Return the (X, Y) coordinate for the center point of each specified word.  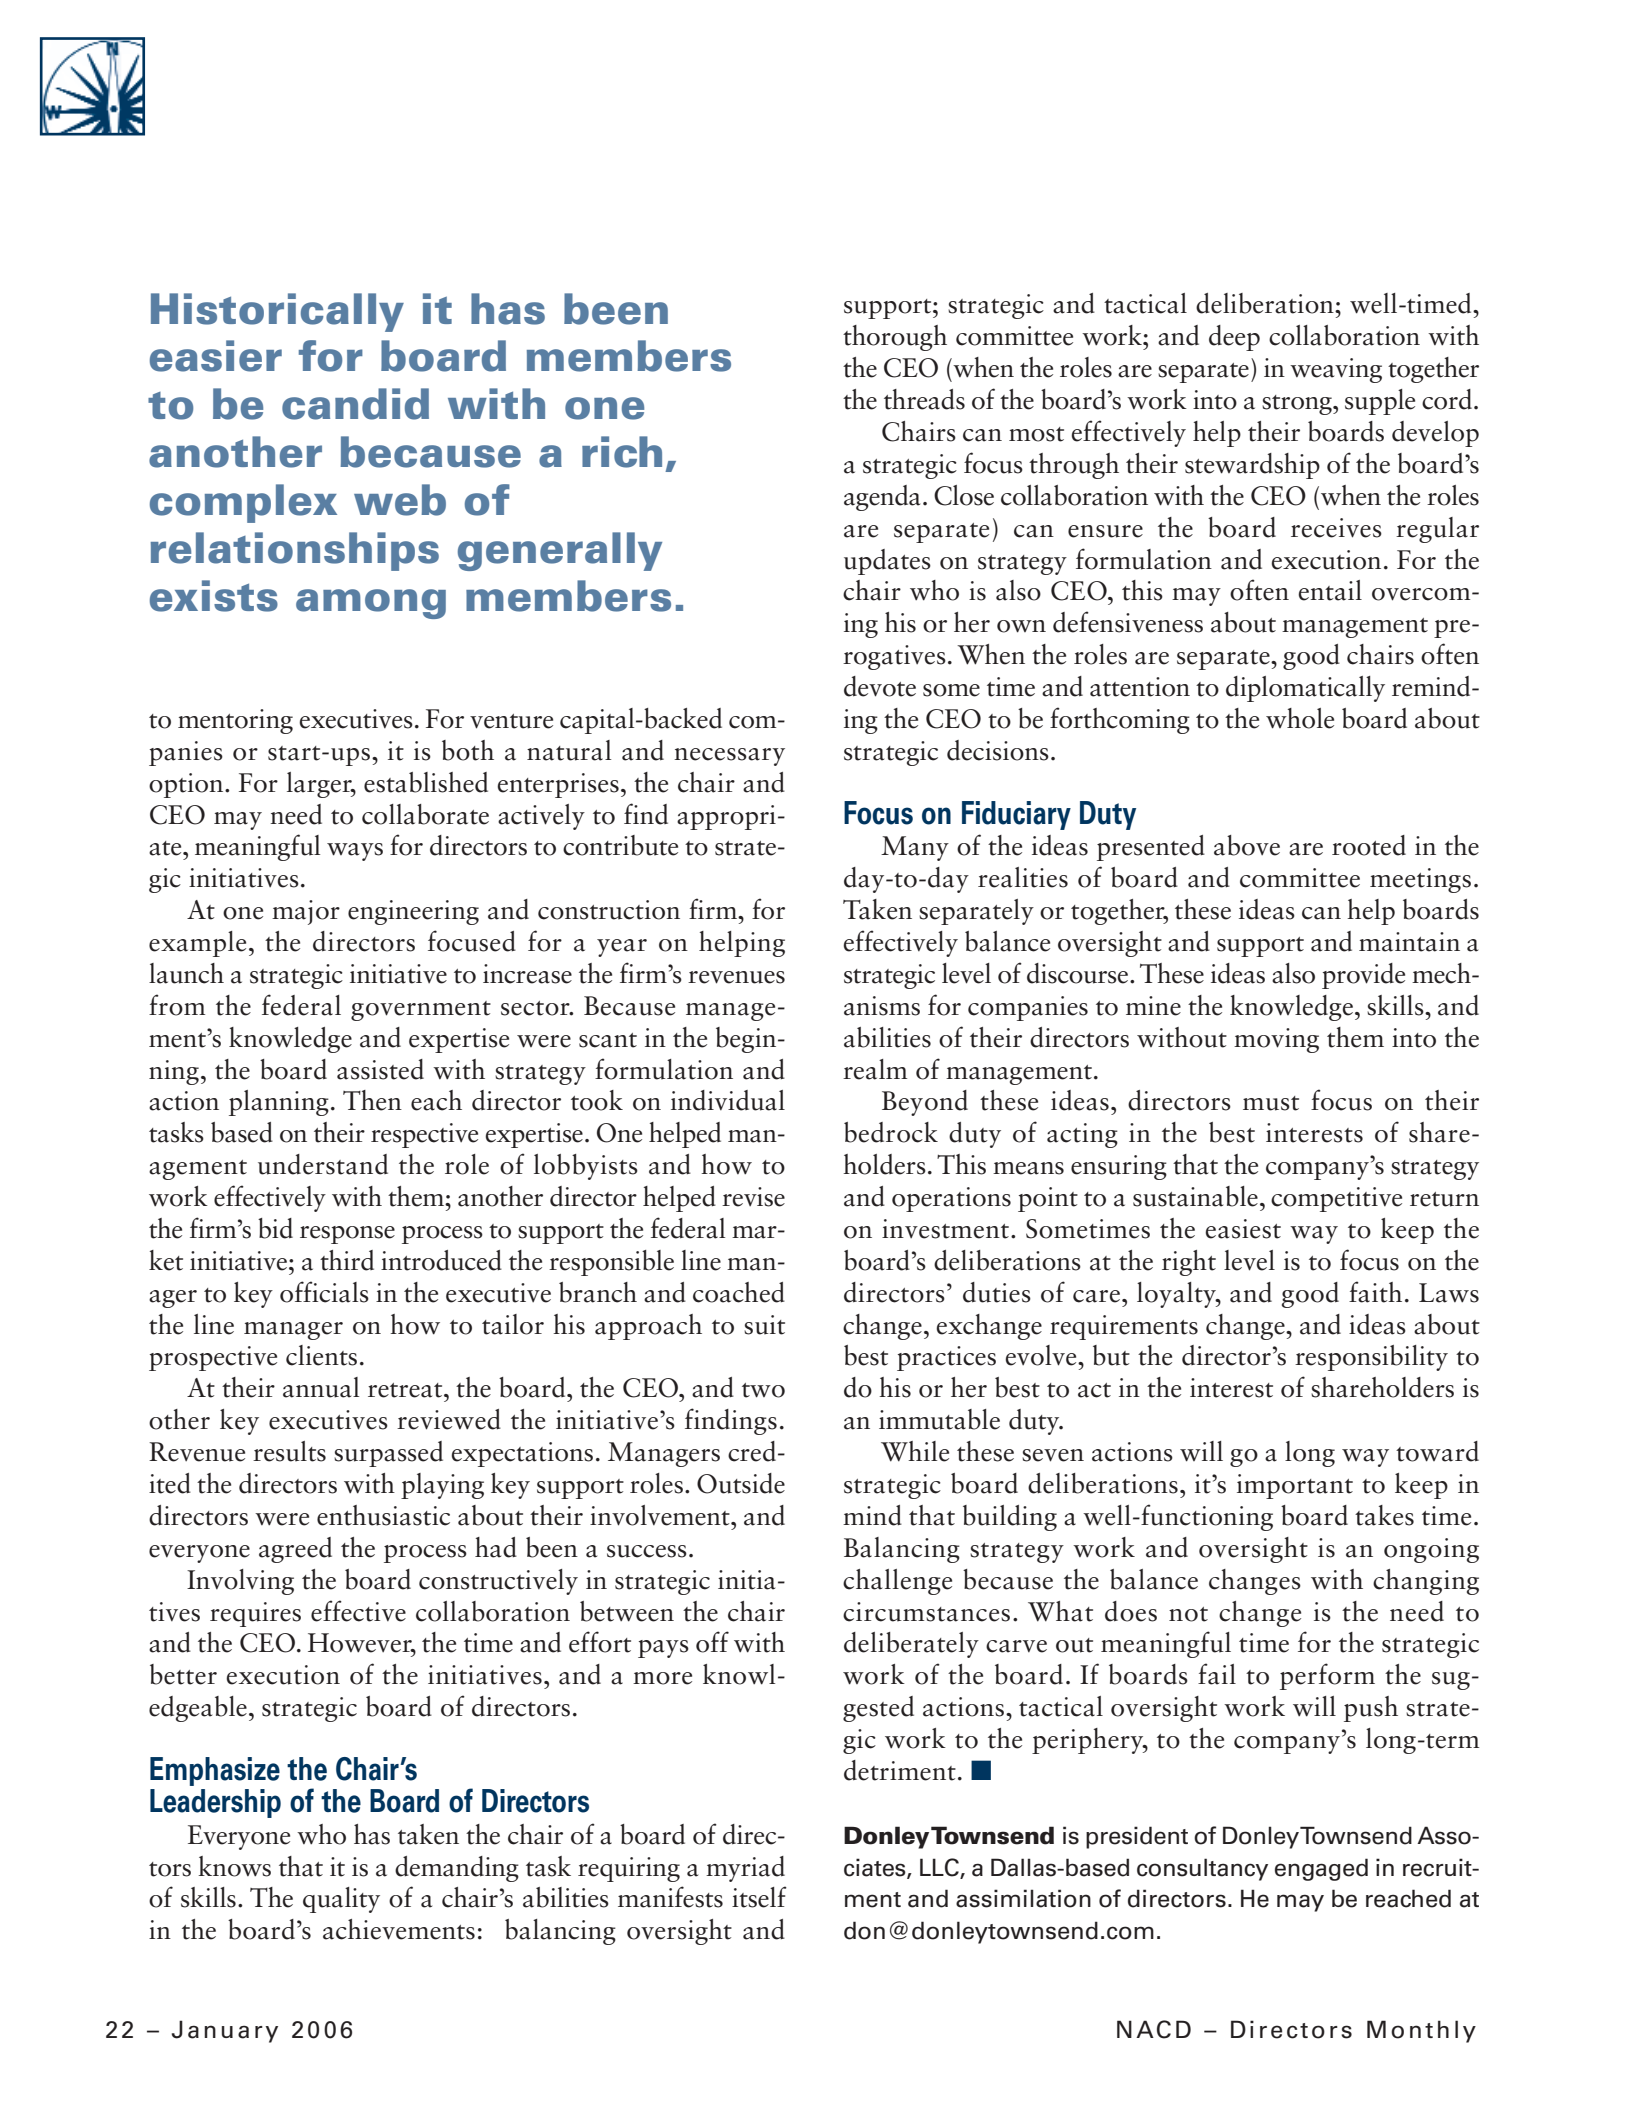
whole (1300, 718)
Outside (741, 1483)
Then (372, 1100)
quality (341, 1900)
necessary (729, 757)
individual (728, 1100)
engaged (1321, 1869)
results (289, 1451)
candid (355, 404)
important (1295, 1486)
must (1271, 1103)
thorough (895, 338)
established (426, 782)
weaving (1336, 370)
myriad (745, 1869)
